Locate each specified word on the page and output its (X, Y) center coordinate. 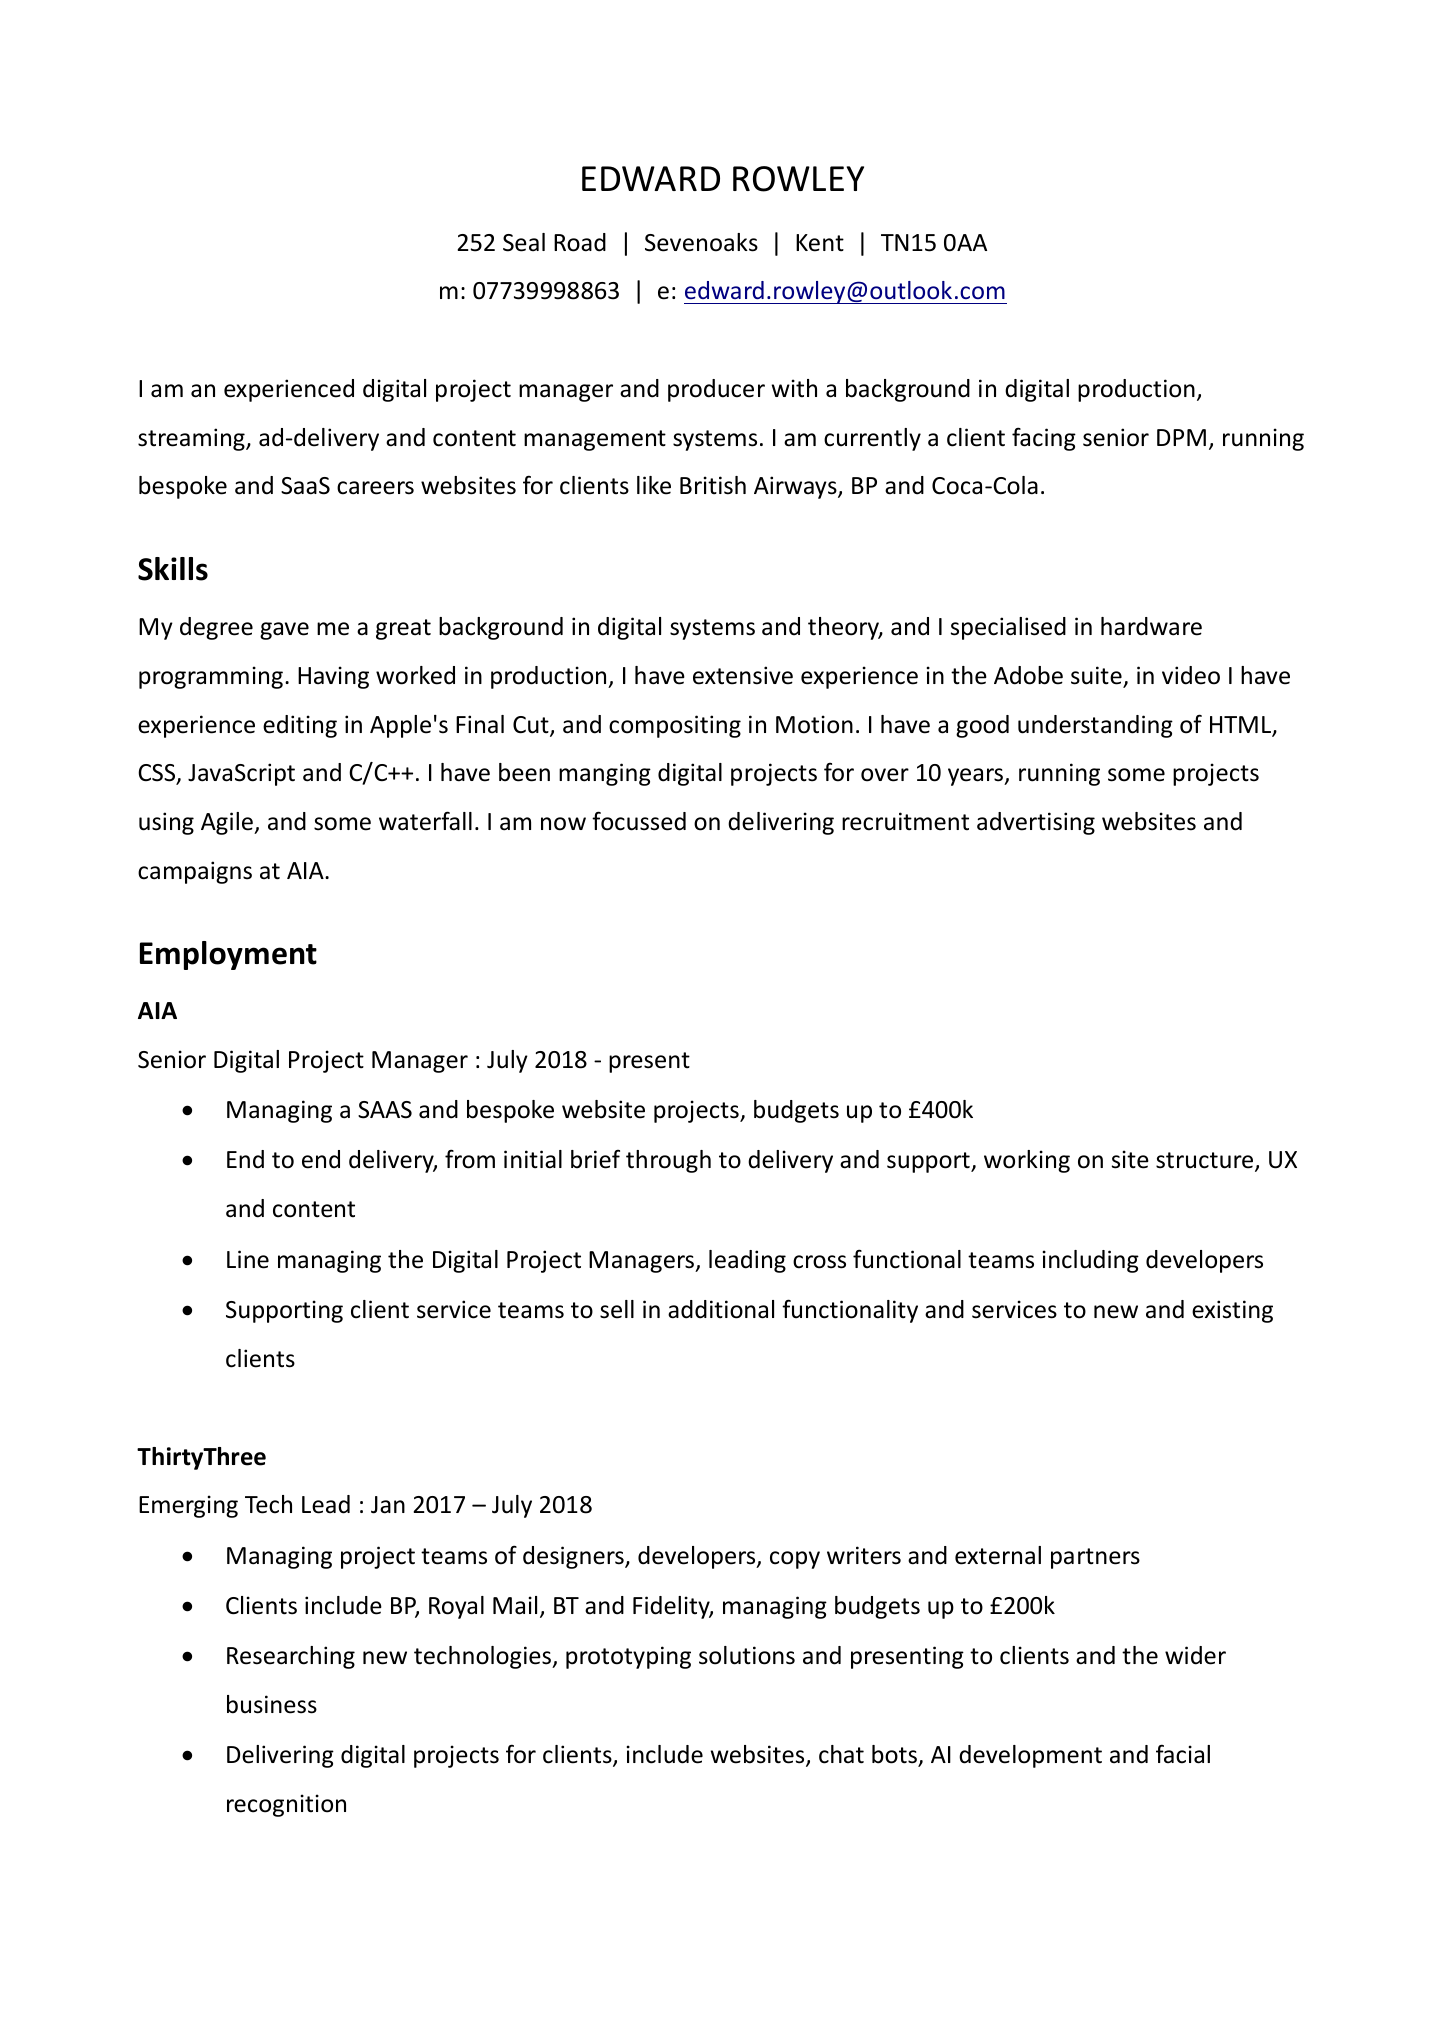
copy (795, 1560)
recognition (286, 1805)
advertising (1036, 823)
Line (248, 1259)
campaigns (195, 872)
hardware (1151, 626)
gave (284, 631)
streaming (192, 439)
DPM (1181, 437)
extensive (743, 675)
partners (1095, 1558)
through (668, 1161)
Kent (820, 243)
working (1027, 1161)
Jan (388, 1505)
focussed (639, 821)
